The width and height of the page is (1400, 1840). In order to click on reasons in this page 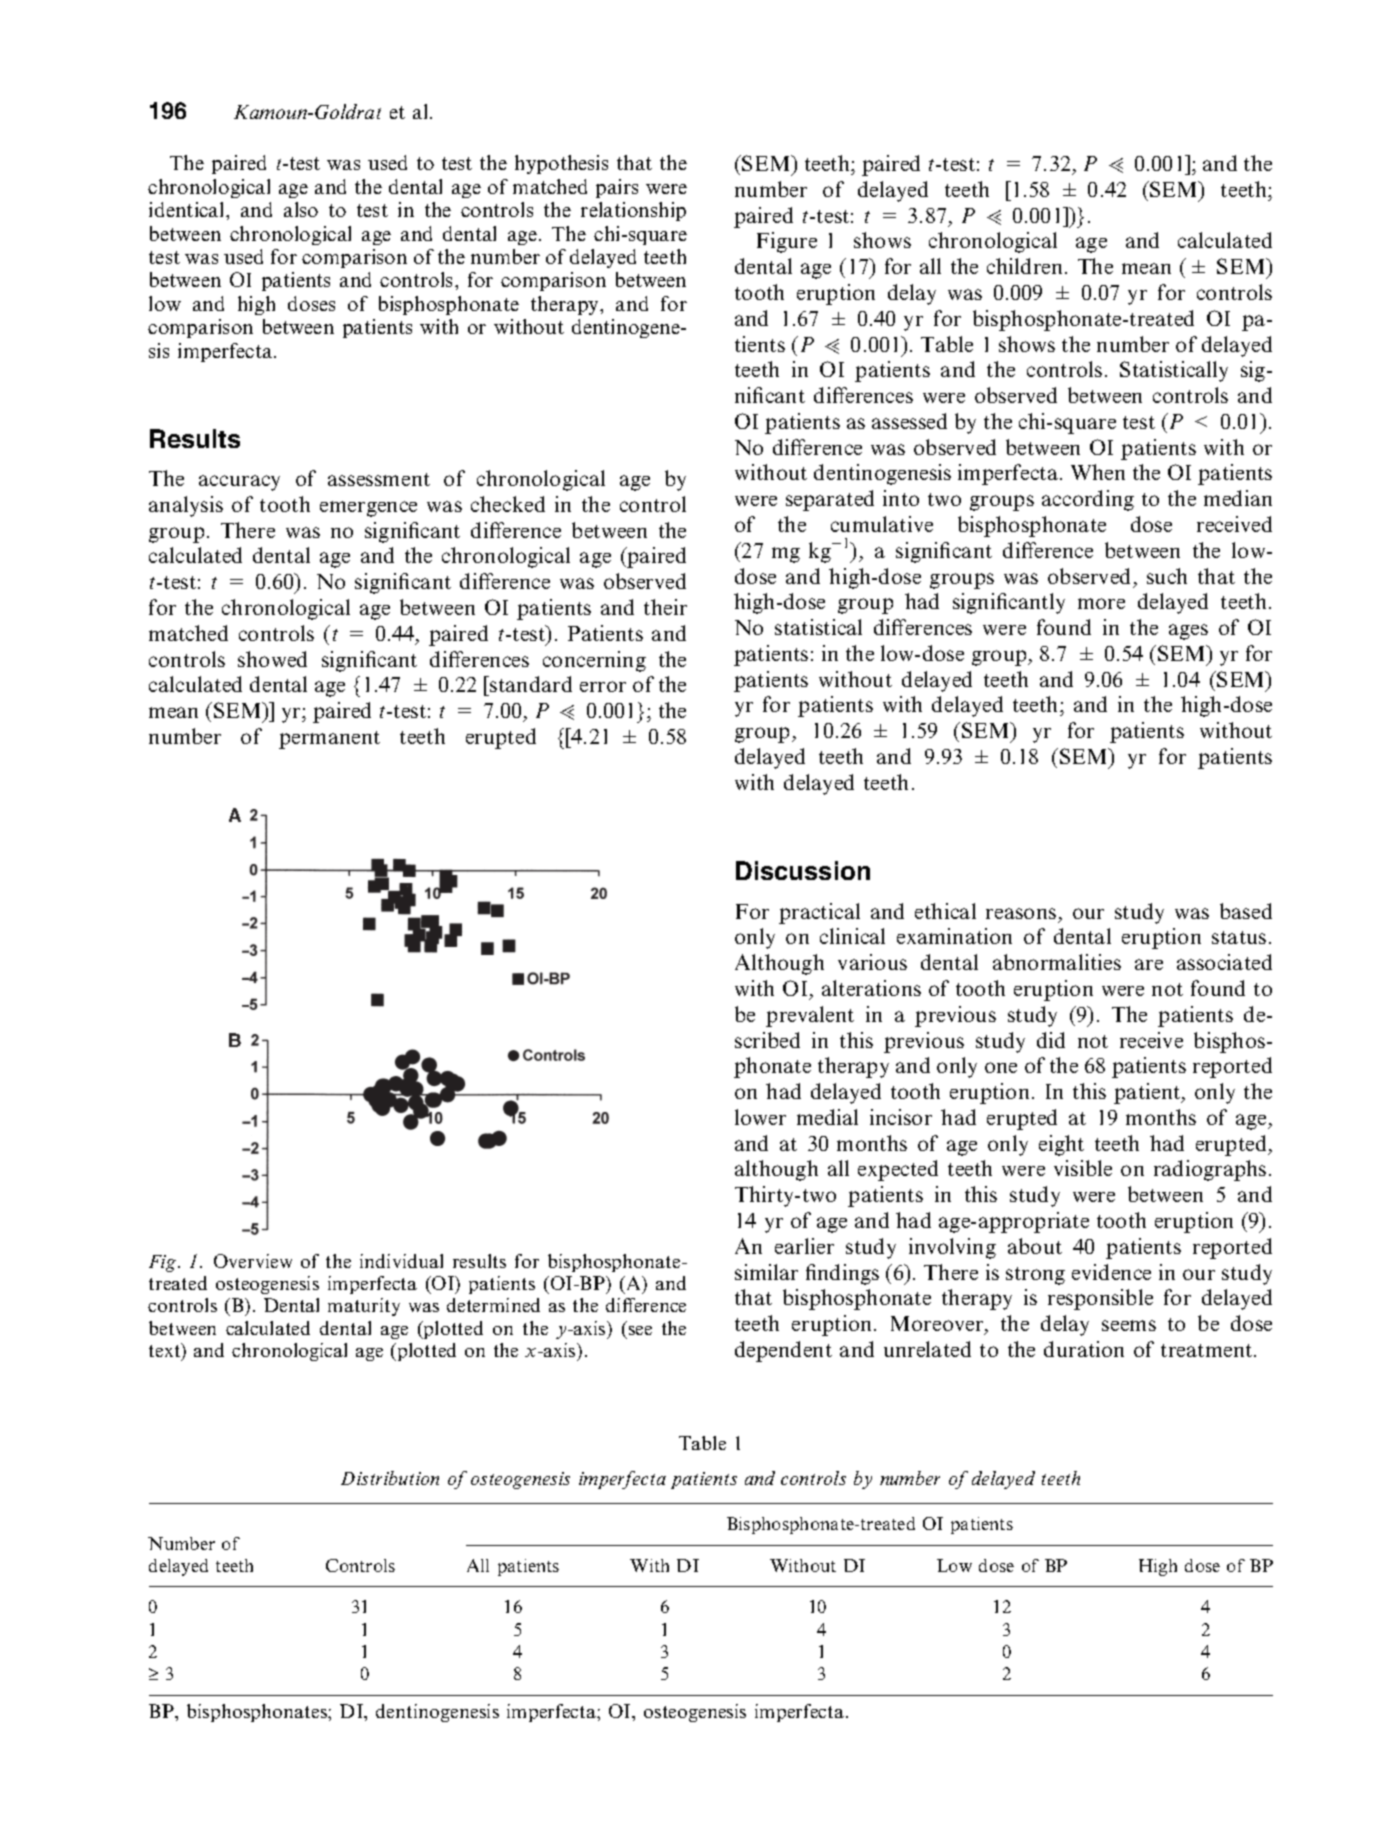, I will do `click(1021, 913)`.
